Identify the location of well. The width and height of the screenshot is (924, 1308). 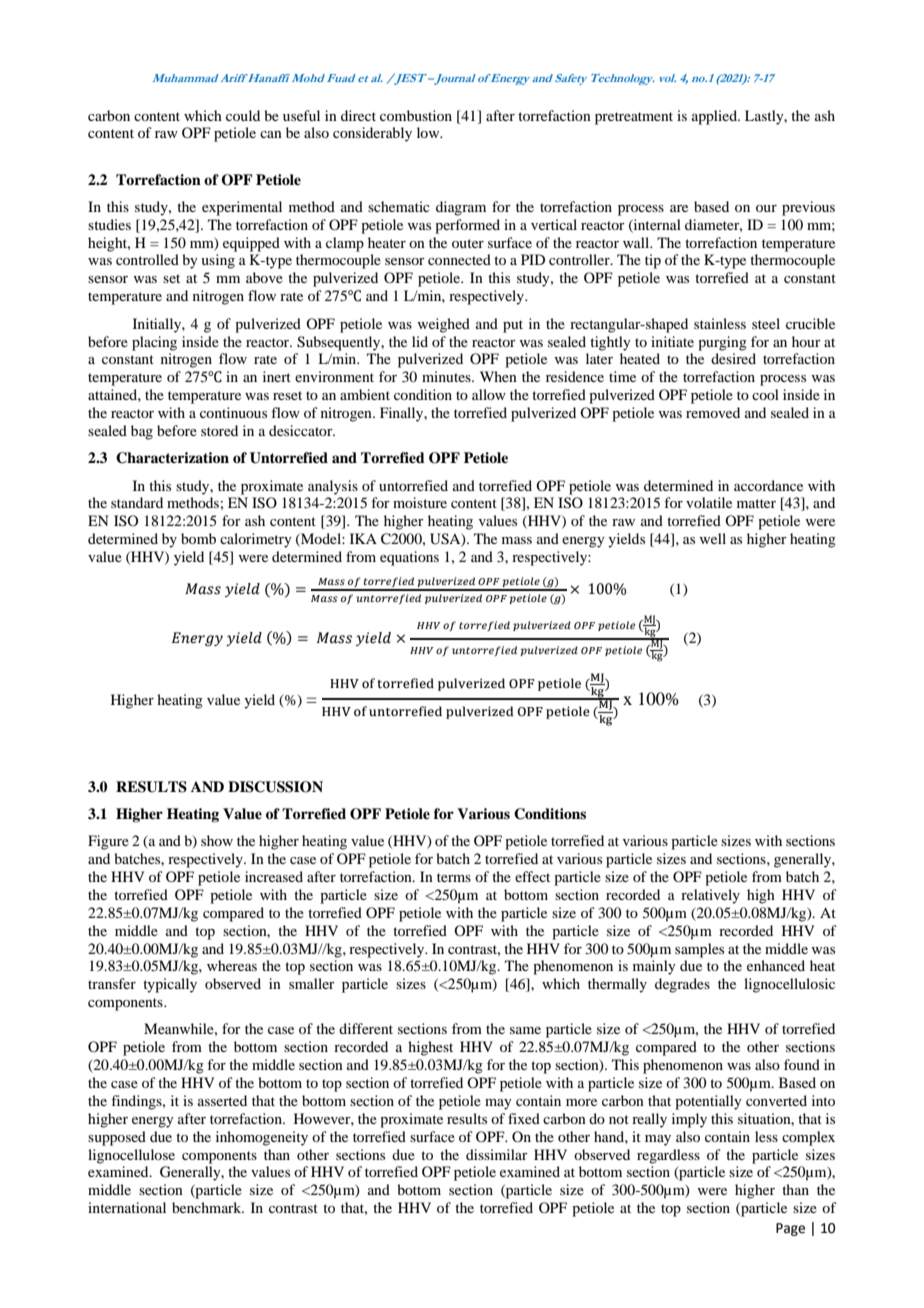
(713, 538).
